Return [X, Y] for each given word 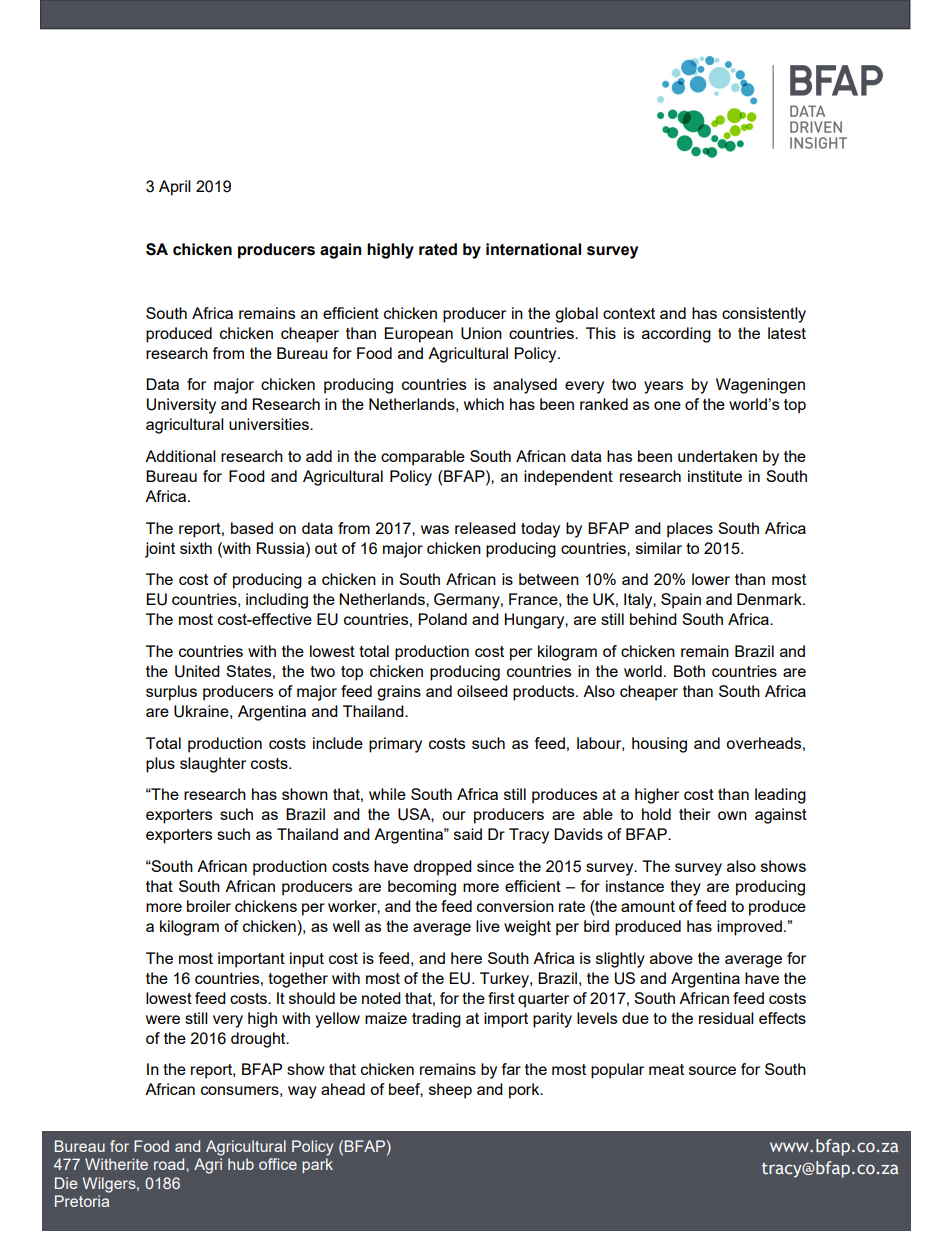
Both [689, 671]
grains [399, 693]
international [533, 249]
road [170, 1164]
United [197, 671]
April [175, 188]
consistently [764, 315]
